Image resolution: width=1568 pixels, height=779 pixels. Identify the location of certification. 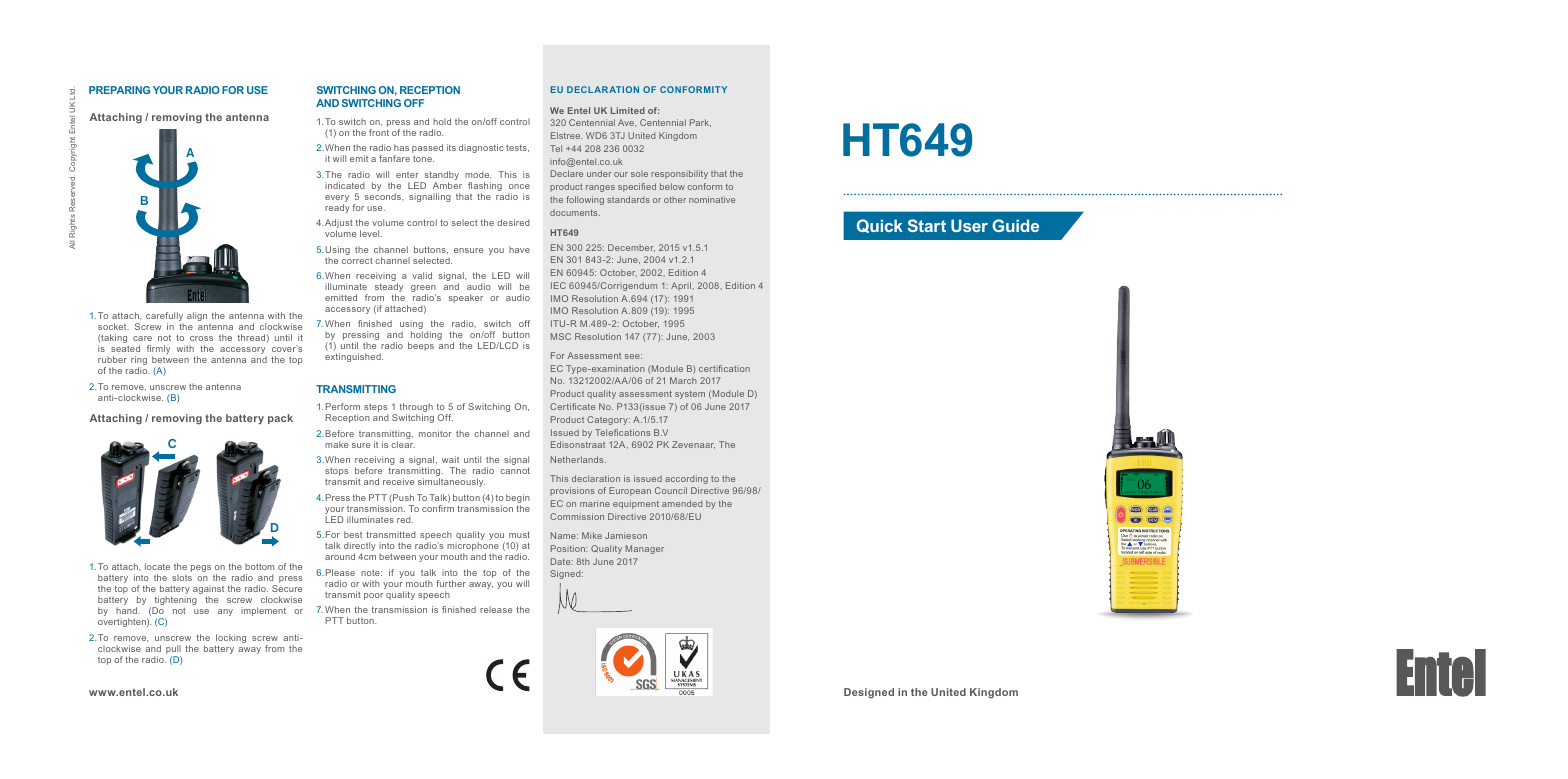
(724, 368).
